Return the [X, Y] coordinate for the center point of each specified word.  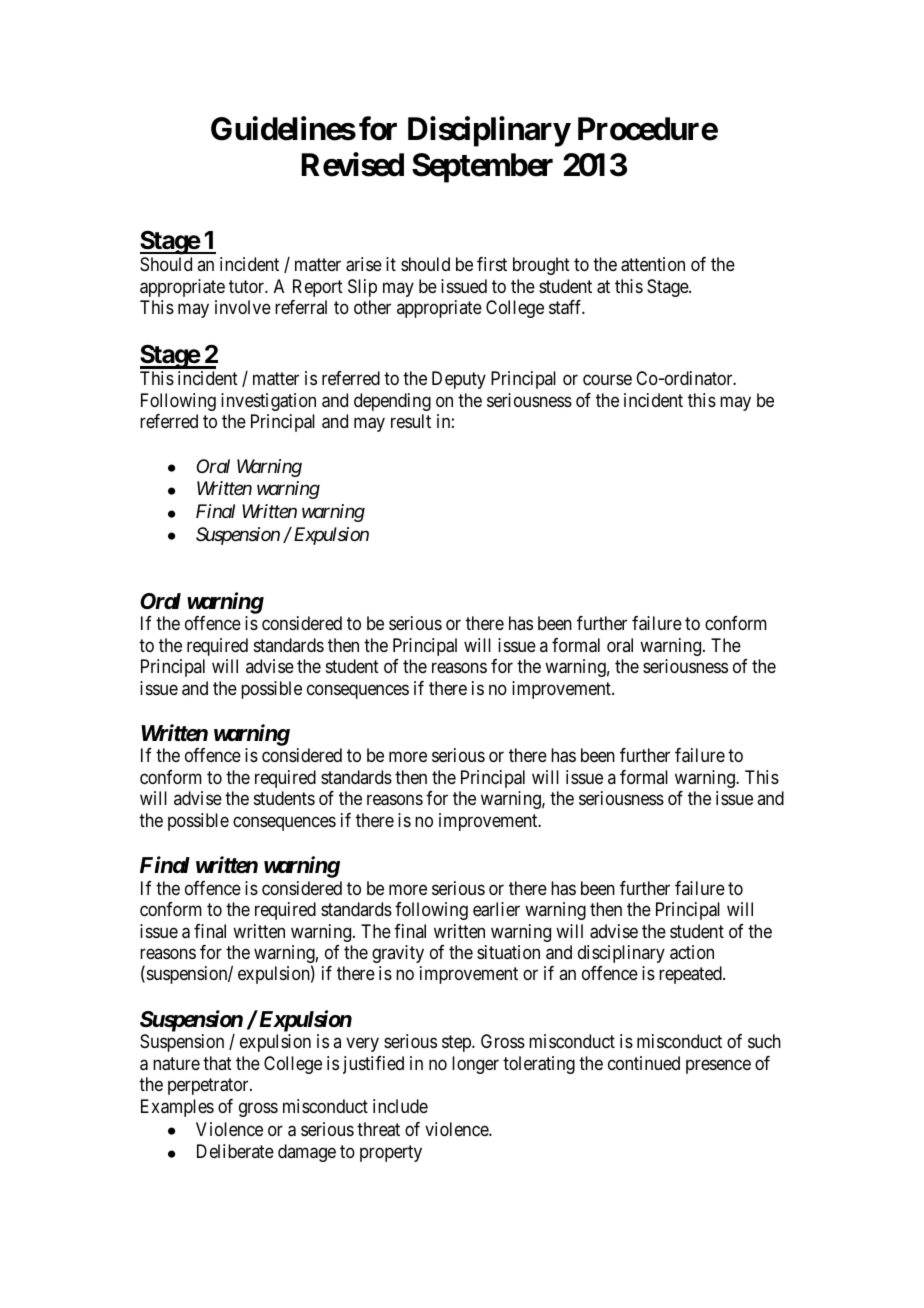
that [217, 1063]
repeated [691, 975]
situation [508, 952]
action [692, 952]
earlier [496, 909]
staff [567, 307]
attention [653, 264]
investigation [268, 402]
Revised [352, 165]
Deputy [459, 380]
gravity [398, 954]
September [482, 168]
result [411, 421]
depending [392, 402]
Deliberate [235, 1151]
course [607, 380]
